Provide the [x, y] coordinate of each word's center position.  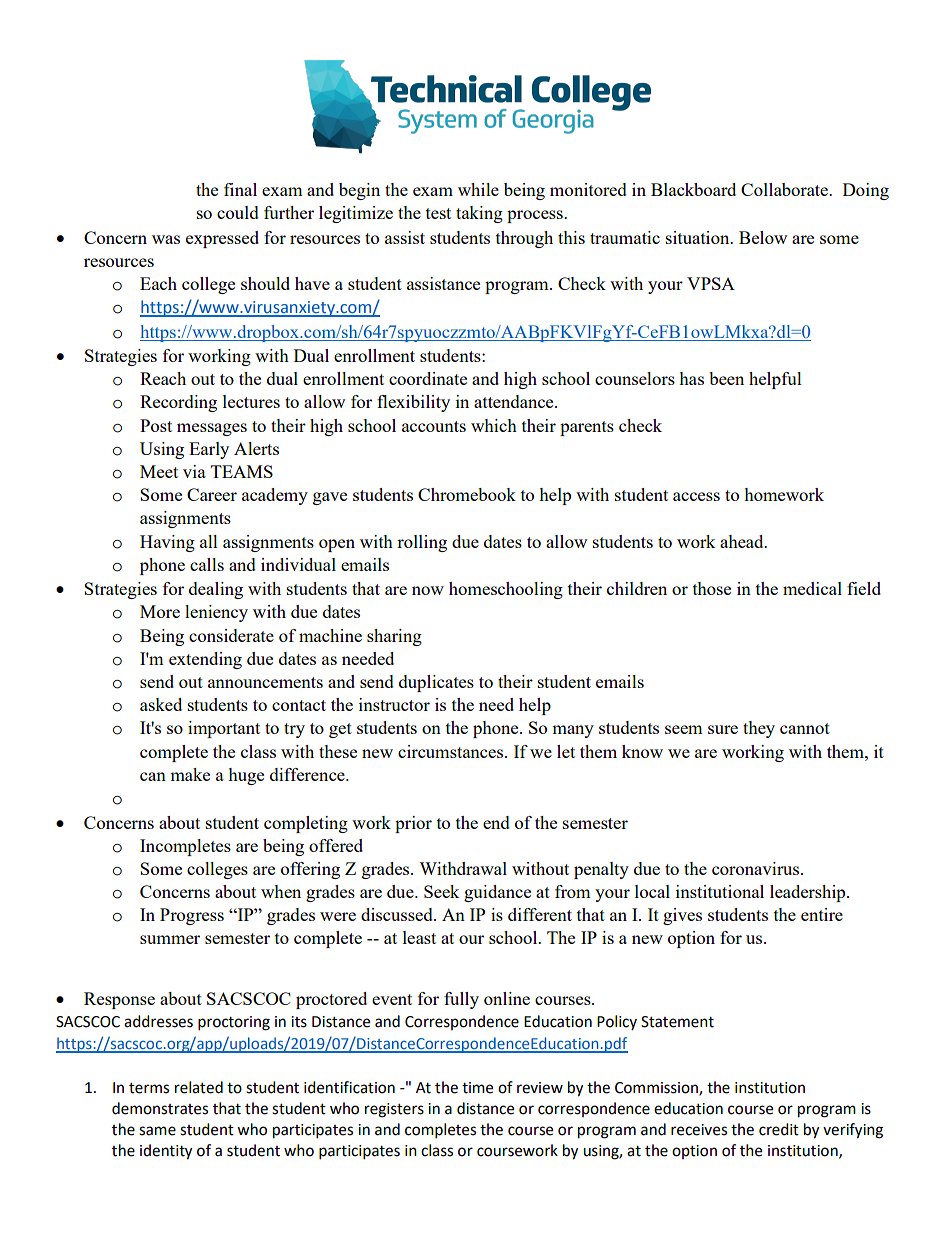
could [238, 212]
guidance [497, 893]
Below [763, 237]
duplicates [436, 683]
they [759, 729]
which [494, 425]
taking [479, 214]
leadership [809, 893]
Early [209, 450]
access [696, 496]
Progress [192, 916]
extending [205, 660]
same [157, 1131]
